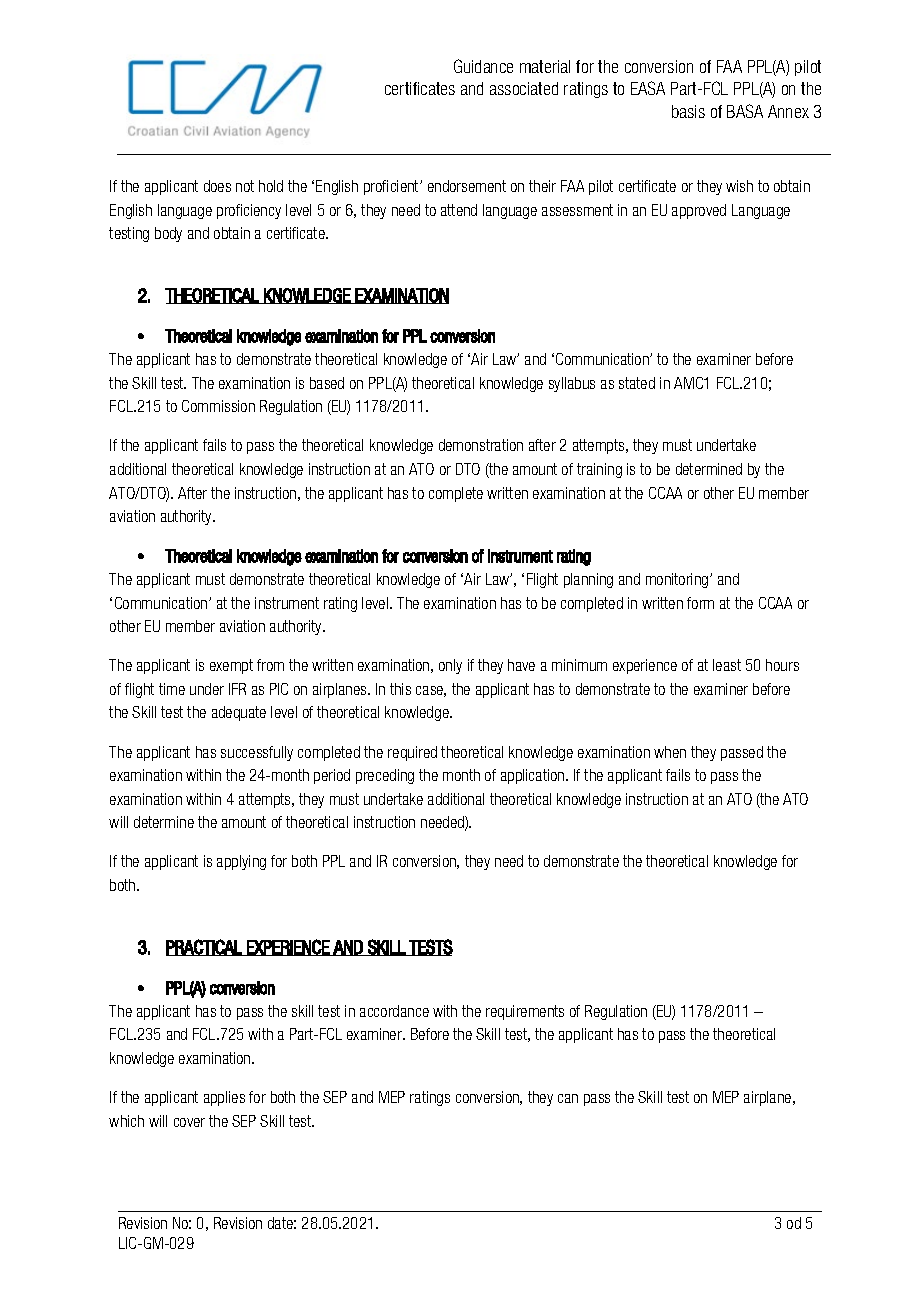 The width and height of the screenshot is (924, 1308). I want to click on applying, so click(241, 862).
